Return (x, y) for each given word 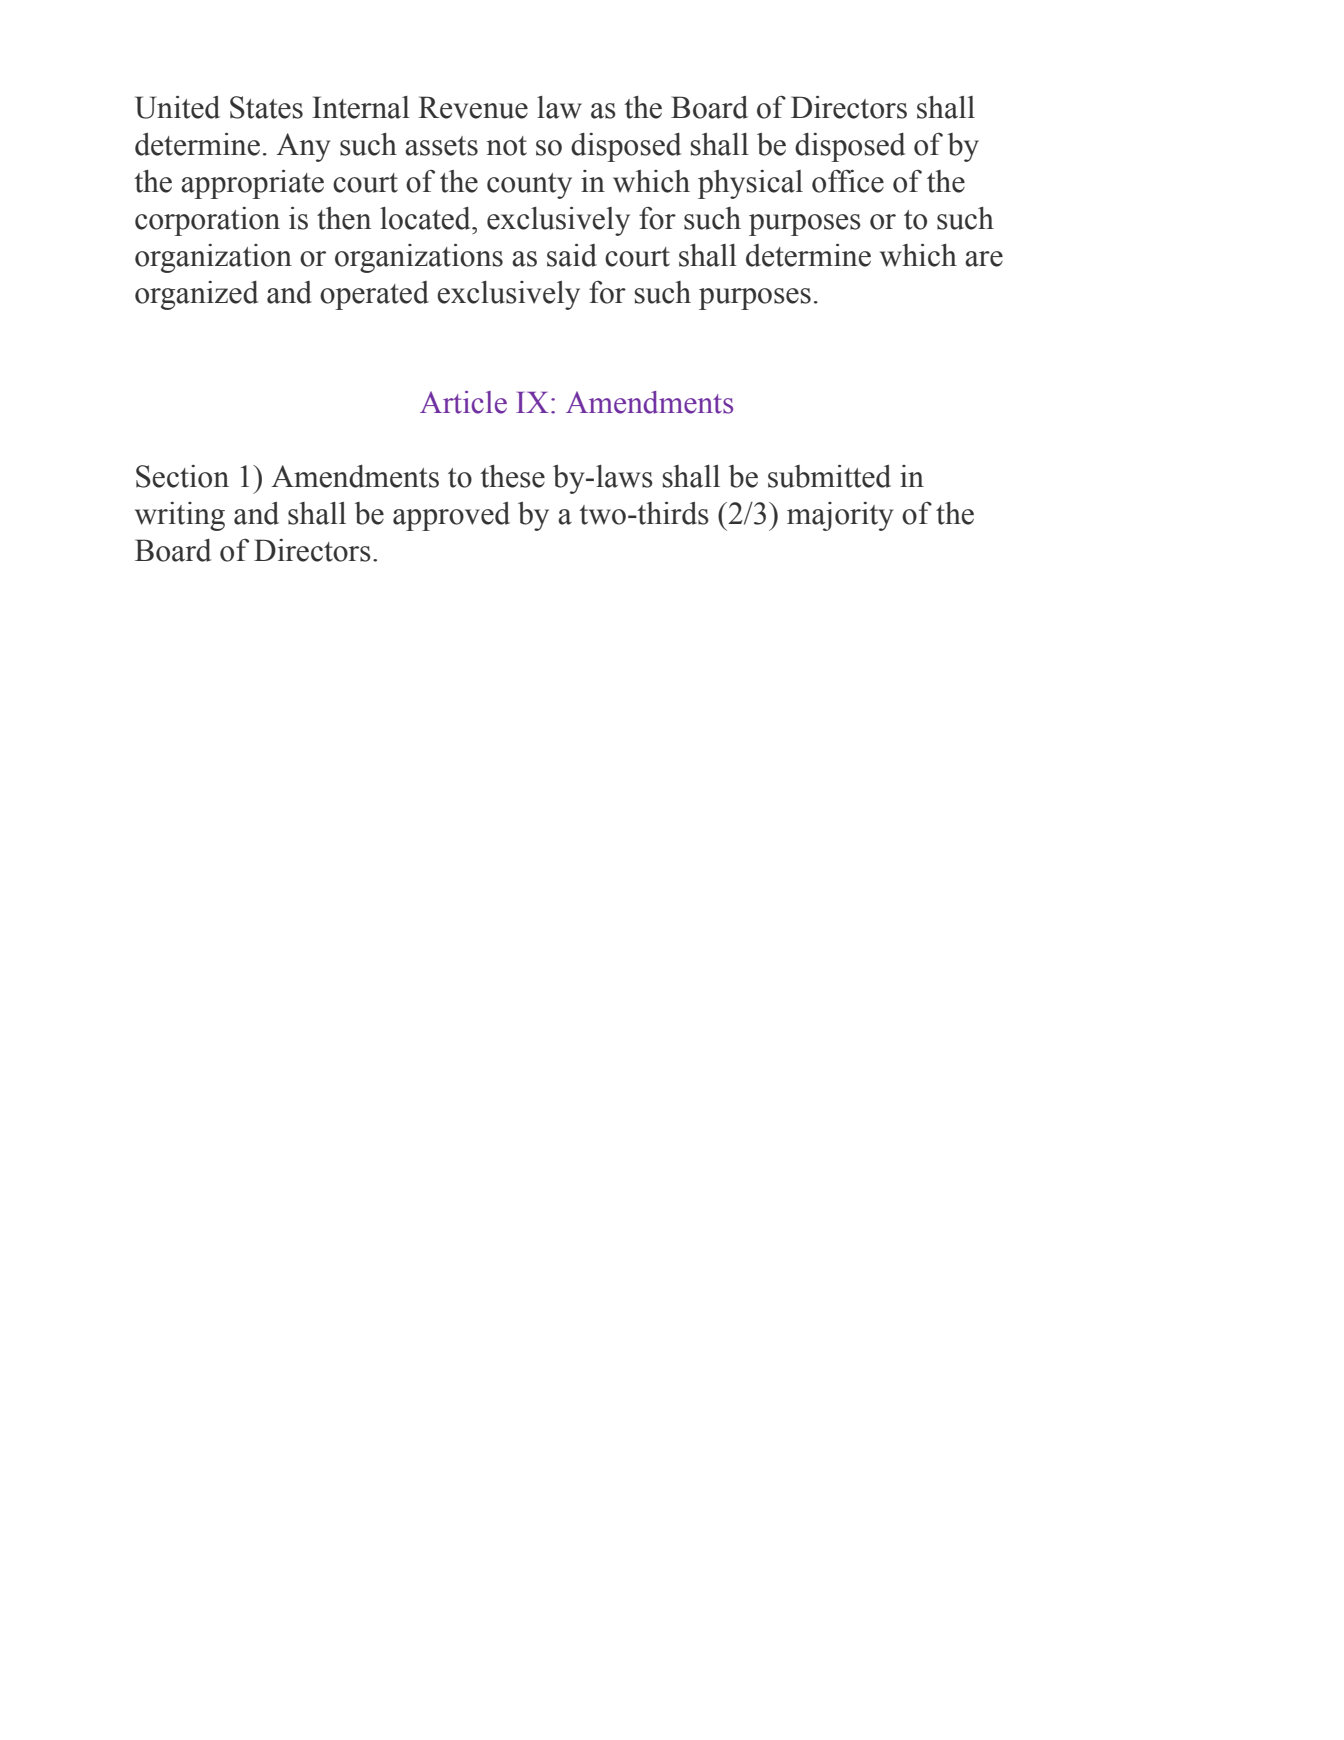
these (512, 476)
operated (374, 295)
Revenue (473, 107)
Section (182, 476)
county (529, 186)
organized (196, 295)
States (266, 107)
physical (750, 184)
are (984, 259)
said (572, 255)
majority (840, 516)
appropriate (252, 184)
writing (180, 516)
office (848, 181)
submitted (829, 476)
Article (463, 402)
